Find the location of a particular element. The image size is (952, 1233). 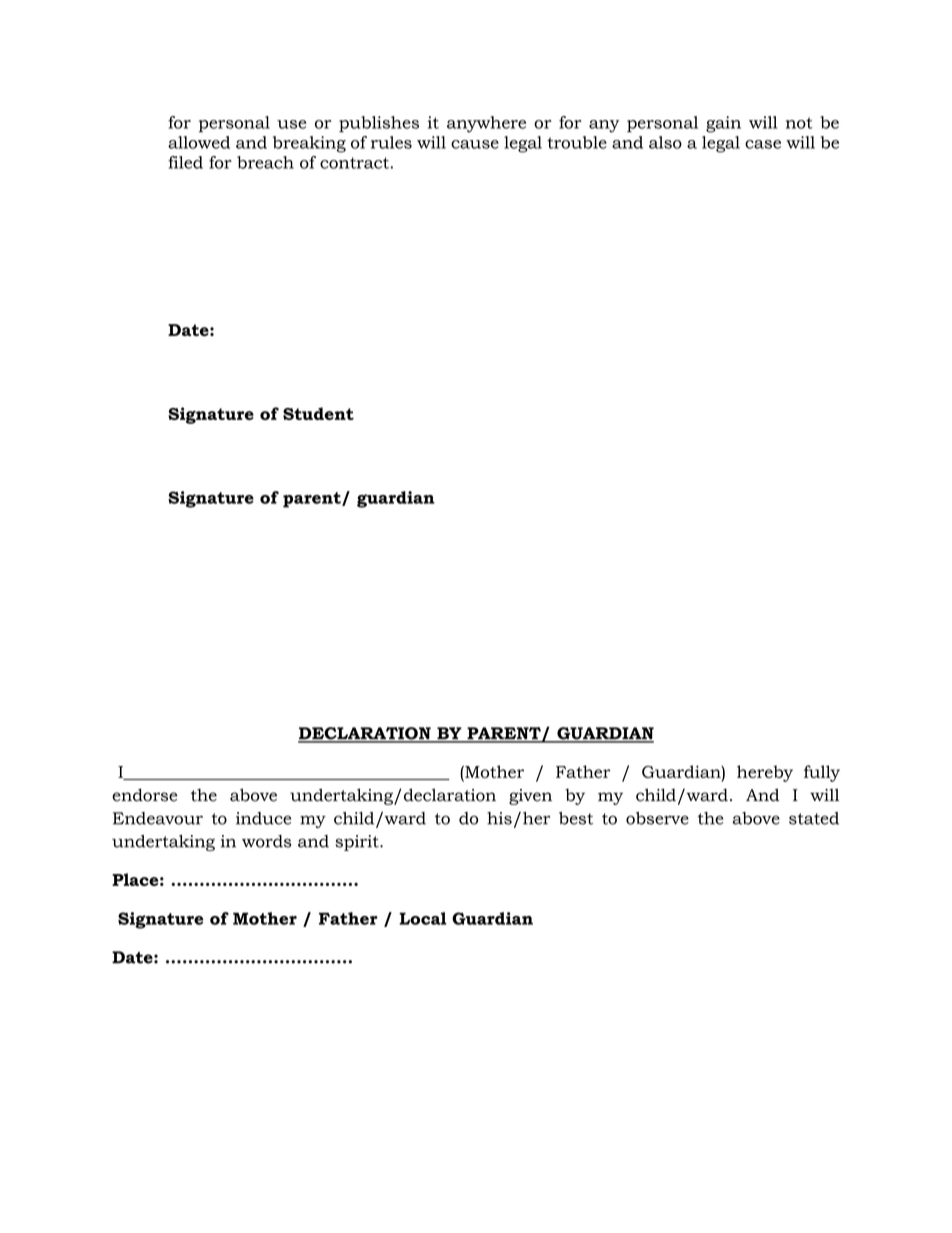

words is located at coordinates (266, 841).
